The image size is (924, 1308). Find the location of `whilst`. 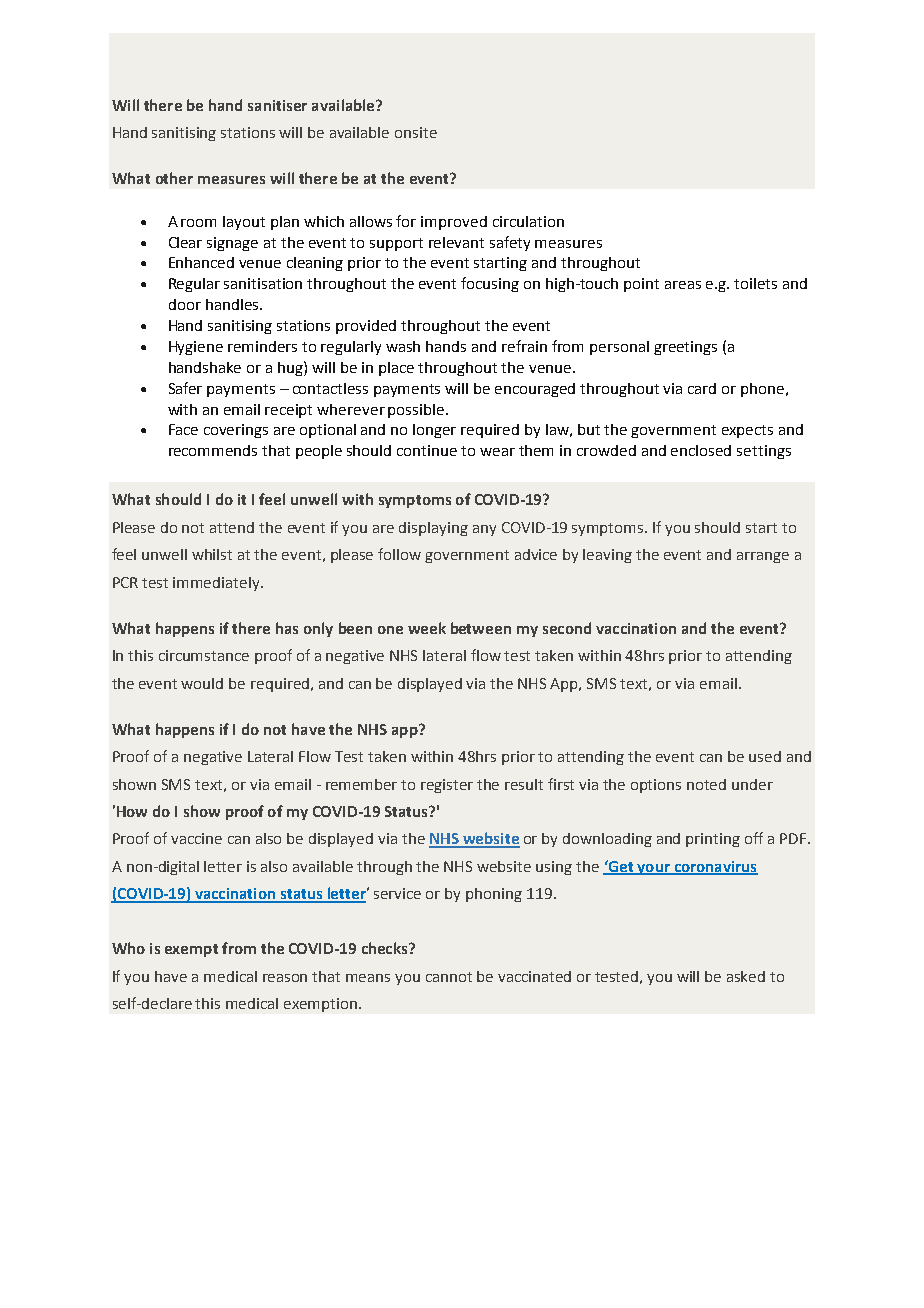

whilst is located at coordinates (212, 554).
